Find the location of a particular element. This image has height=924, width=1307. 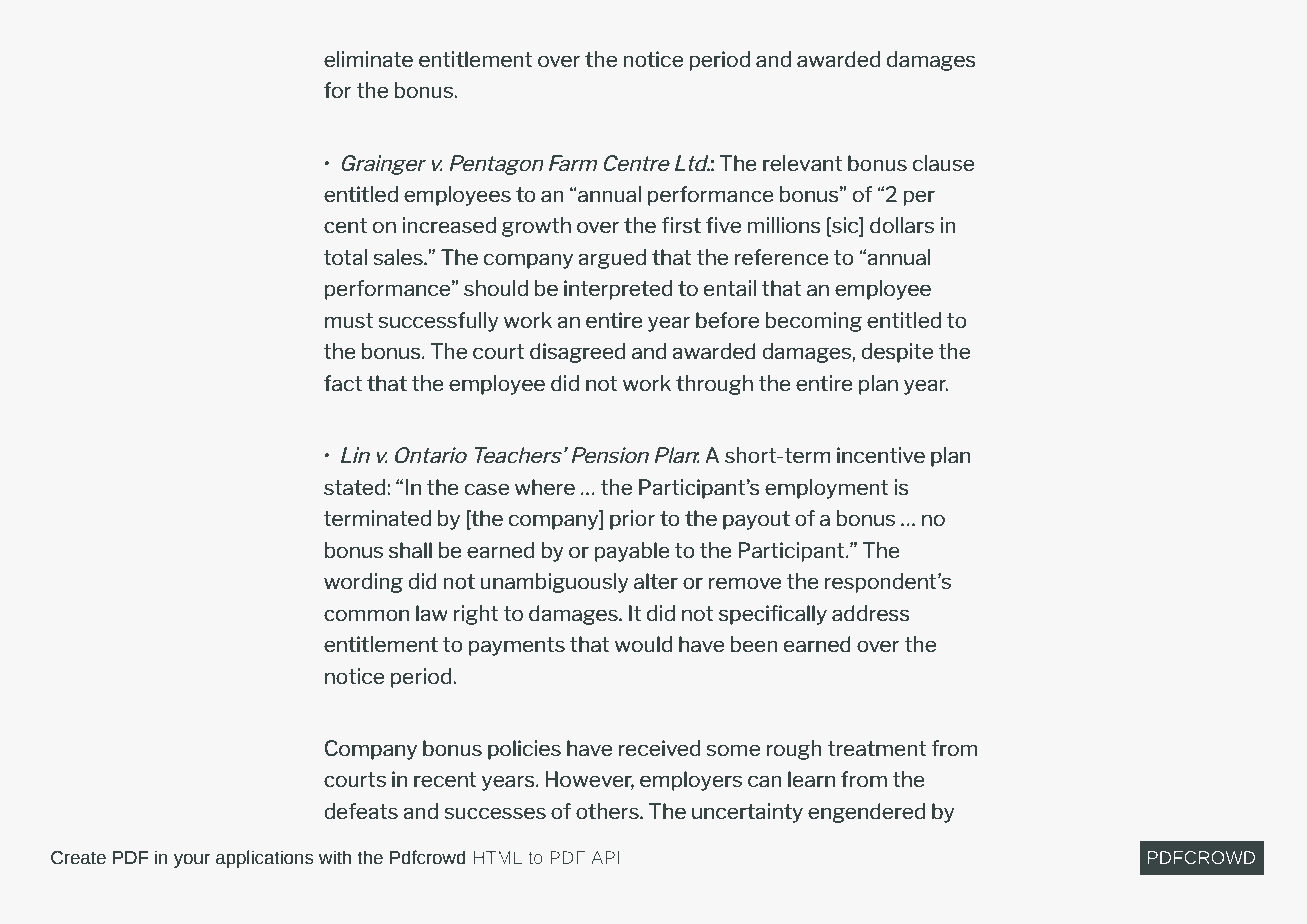

becoming is located at coordinates (814, 322).
